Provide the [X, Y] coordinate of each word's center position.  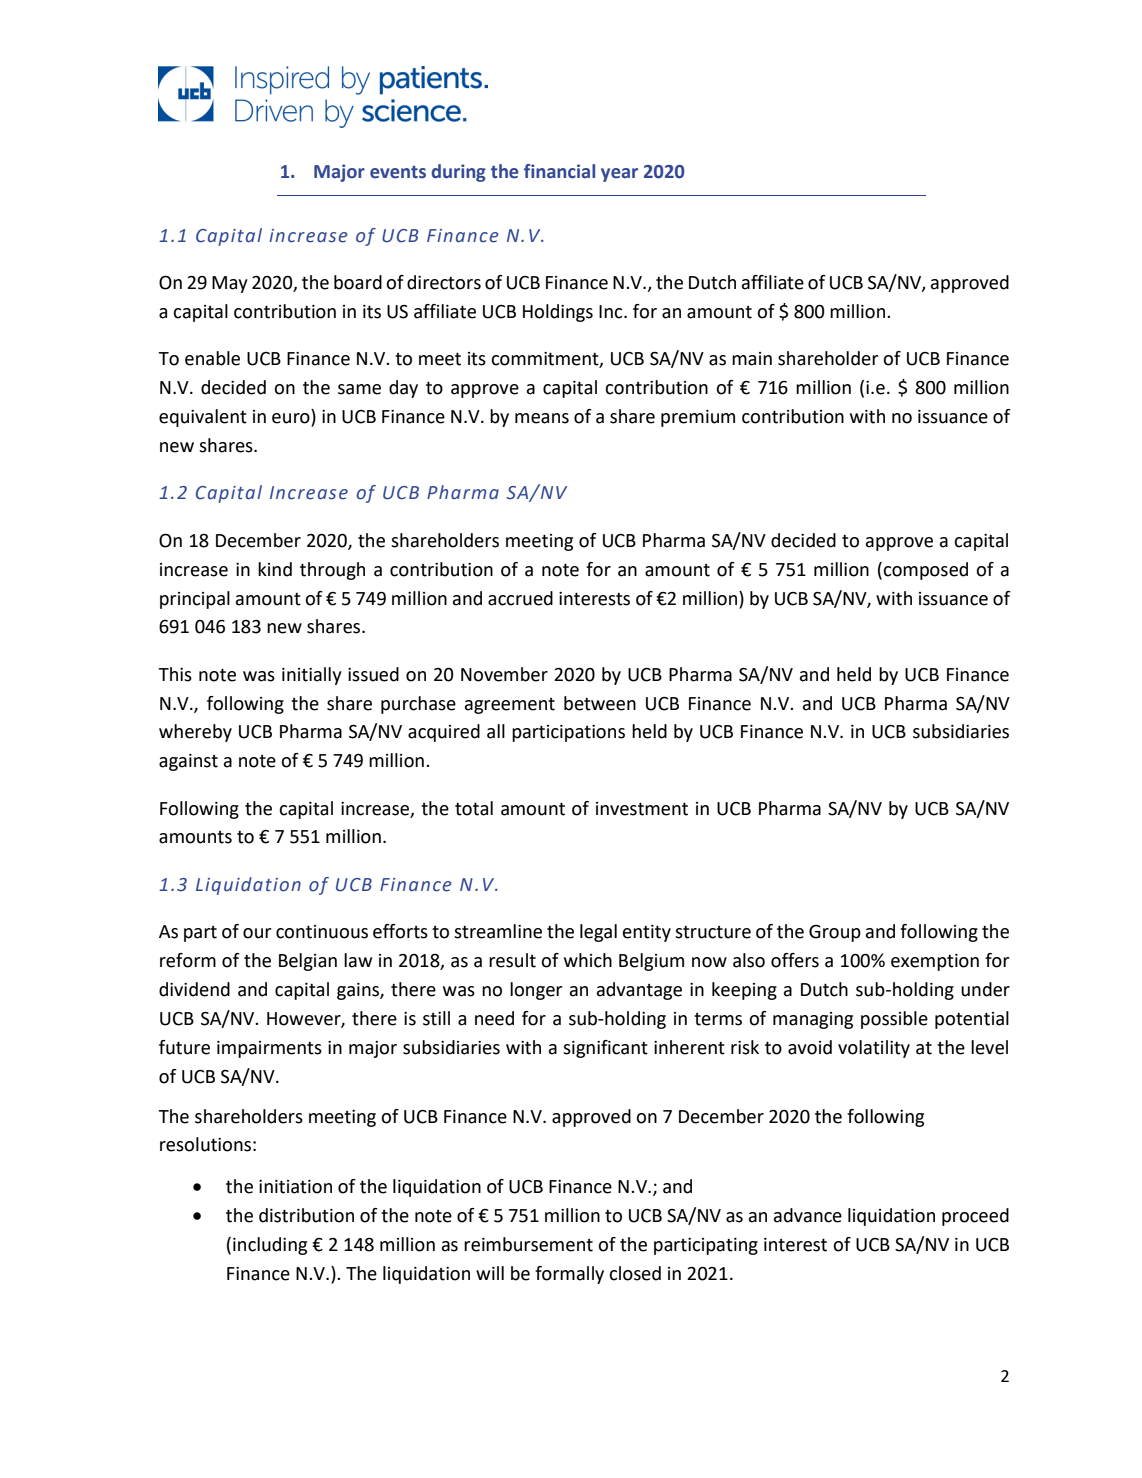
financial [559, 171]
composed [925, 571]
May [230, 284]
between [600, 703]
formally [569, 1275]
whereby [195, 733]
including [270, 1246]
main [752, 359]
